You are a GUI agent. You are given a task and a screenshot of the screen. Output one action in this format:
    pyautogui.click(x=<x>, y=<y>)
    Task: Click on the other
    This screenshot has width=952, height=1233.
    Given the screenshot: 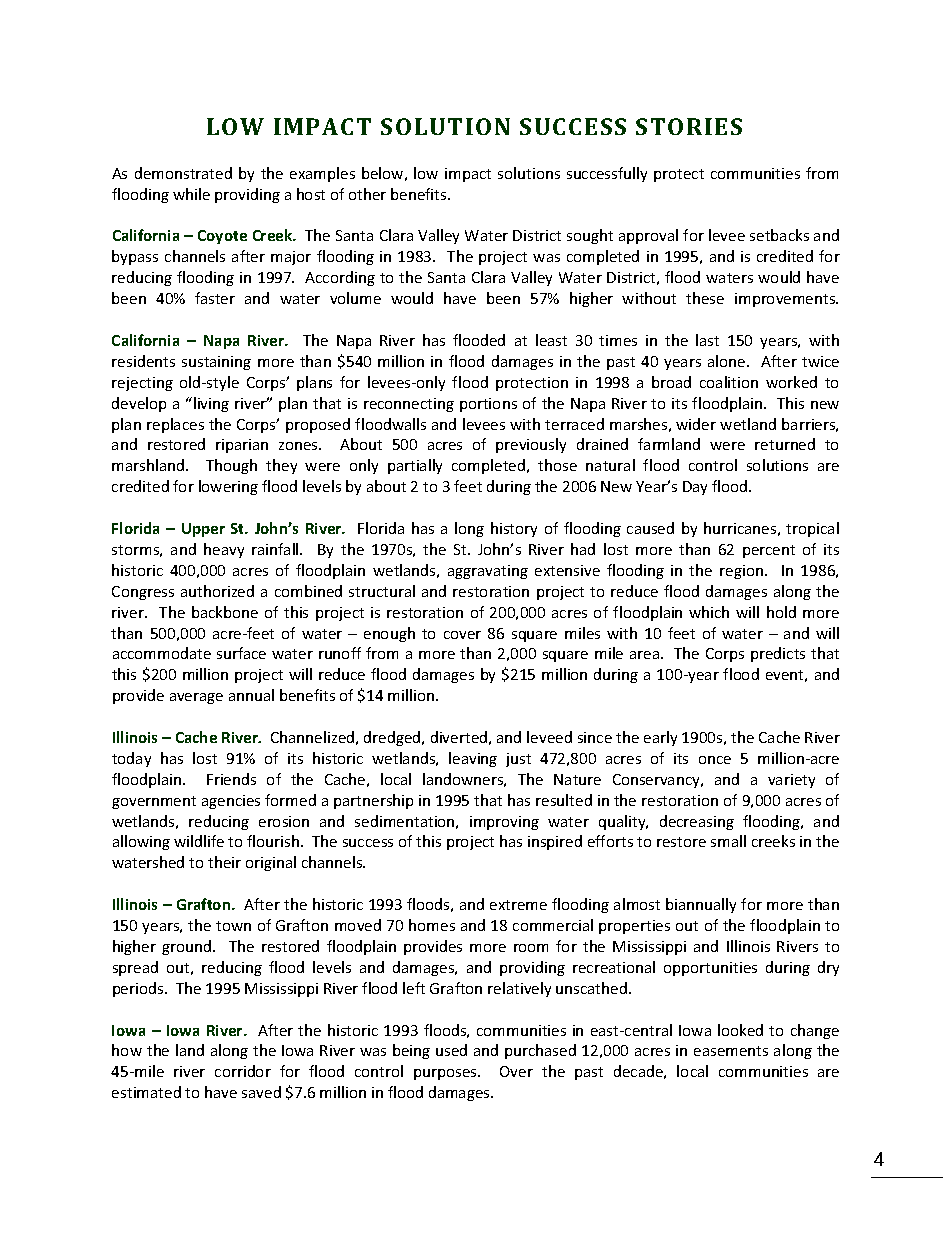 What is the action you would take?
    pyautogui.click(x=367, y=194)
